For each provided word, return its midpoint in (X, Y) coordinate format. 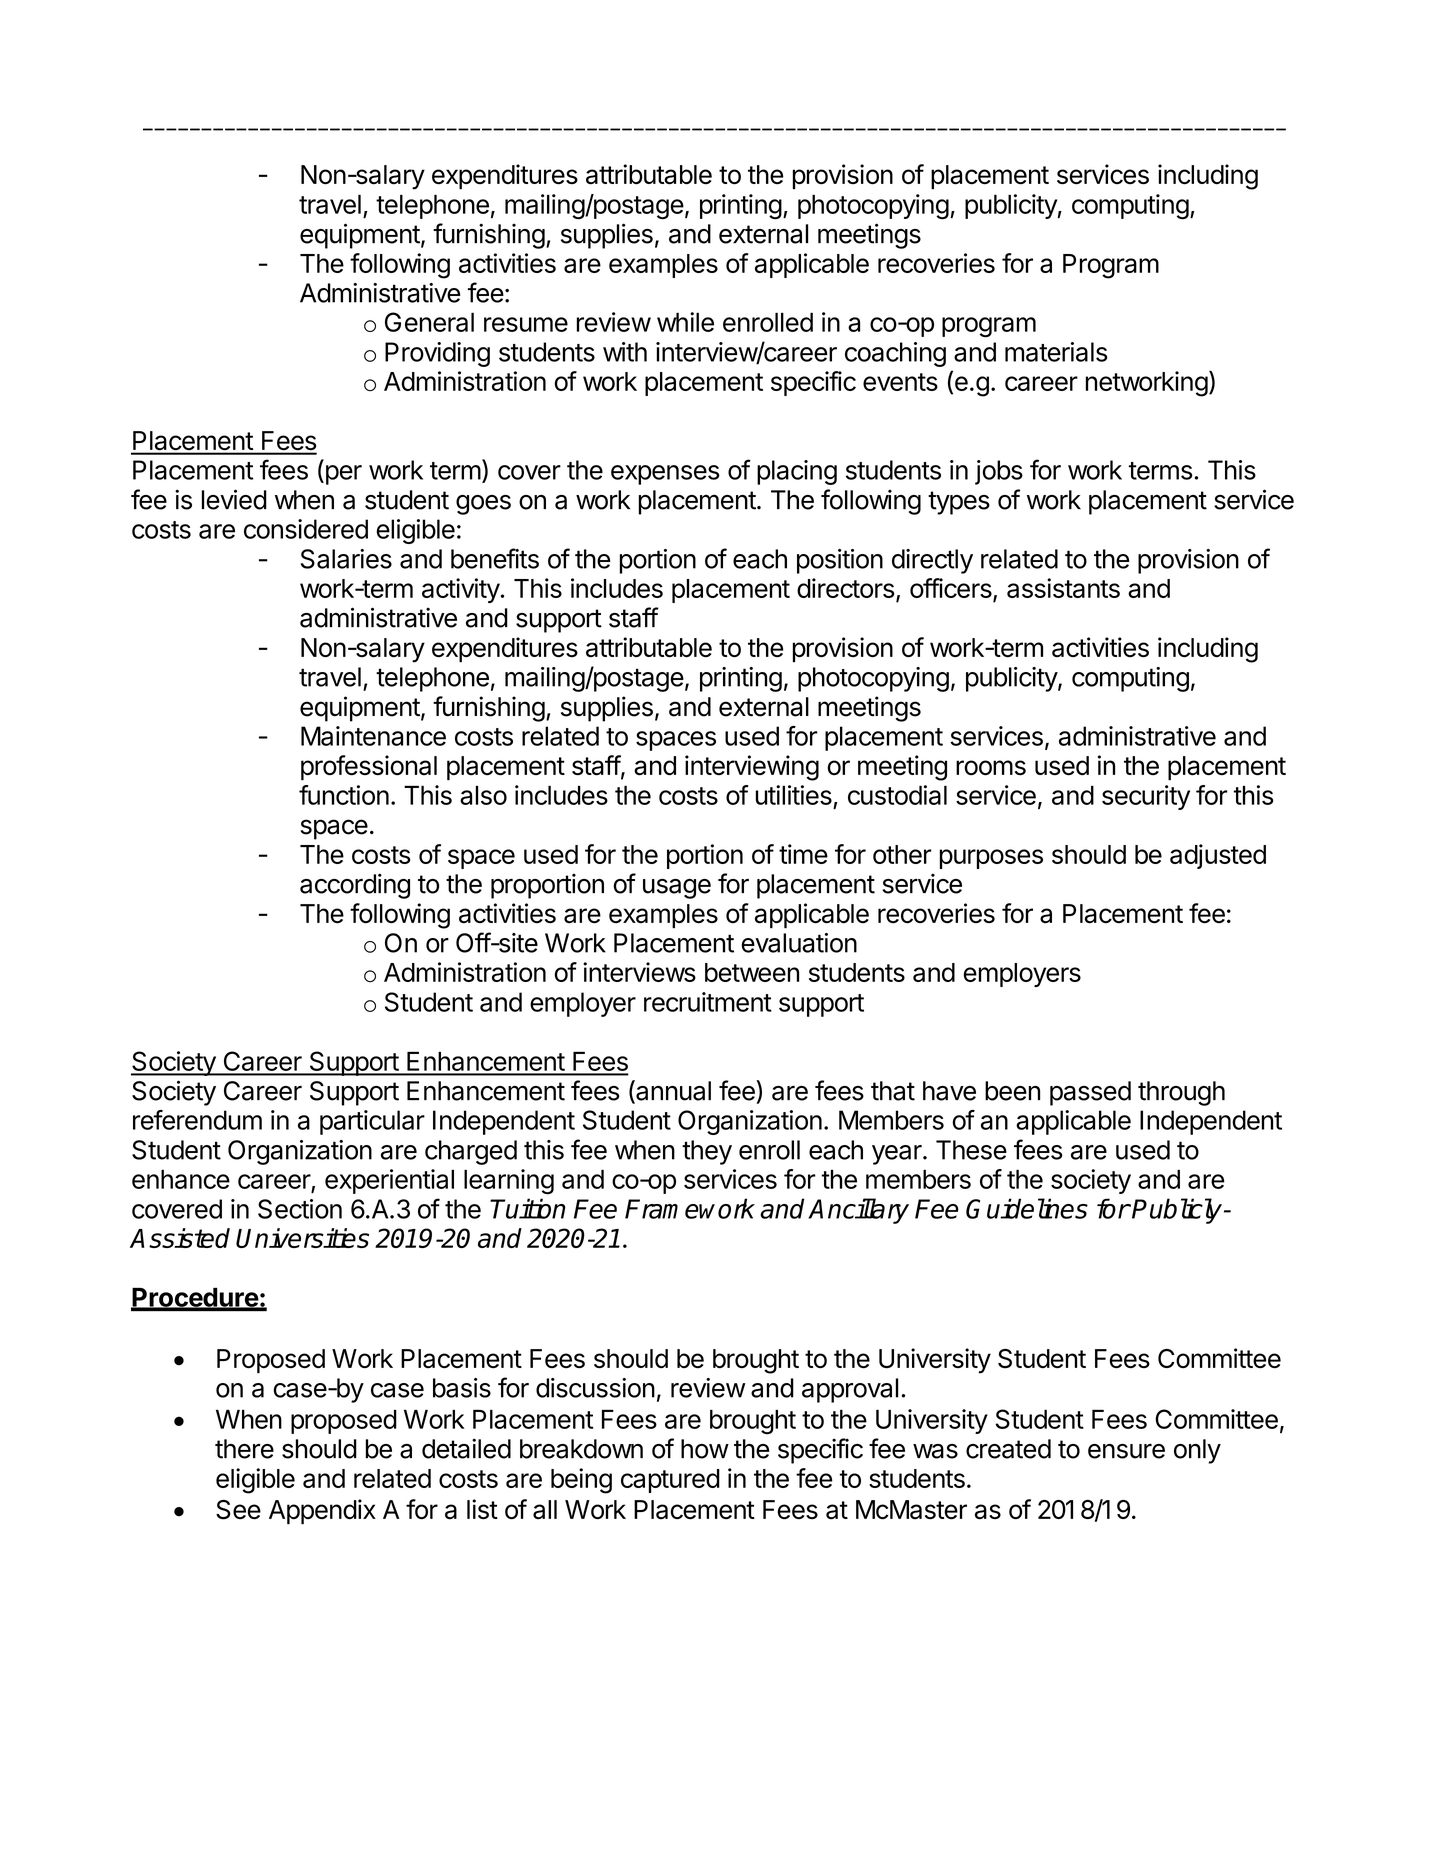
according (355, 886)
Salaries (346, 559)
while (685, 322)
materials (1056, 352)
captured (670, 1481)
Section (300, 1209)
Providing (437, 354)
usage (677, 889)
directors (845, 588)
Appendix (322, 1512)
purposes (991, 859)
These (971, 1150)
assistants (1063, 588)
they (707, 1152)
